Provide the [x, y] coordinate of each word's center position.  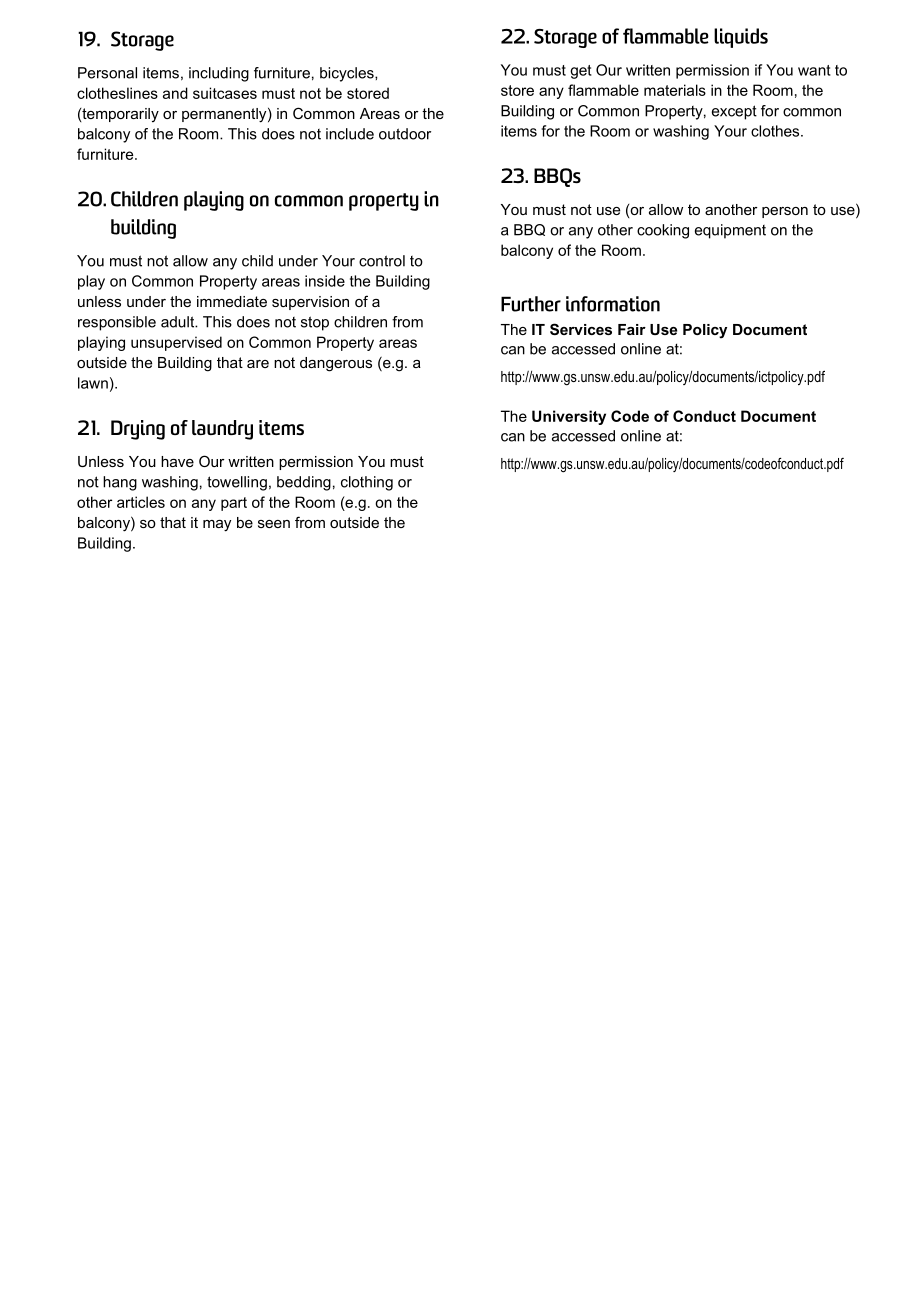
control [382, 261]
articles [141, 502]
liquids [741, 38]
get [581, 72]
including [219, 74]
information [613, 304]
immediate [232, 301]
